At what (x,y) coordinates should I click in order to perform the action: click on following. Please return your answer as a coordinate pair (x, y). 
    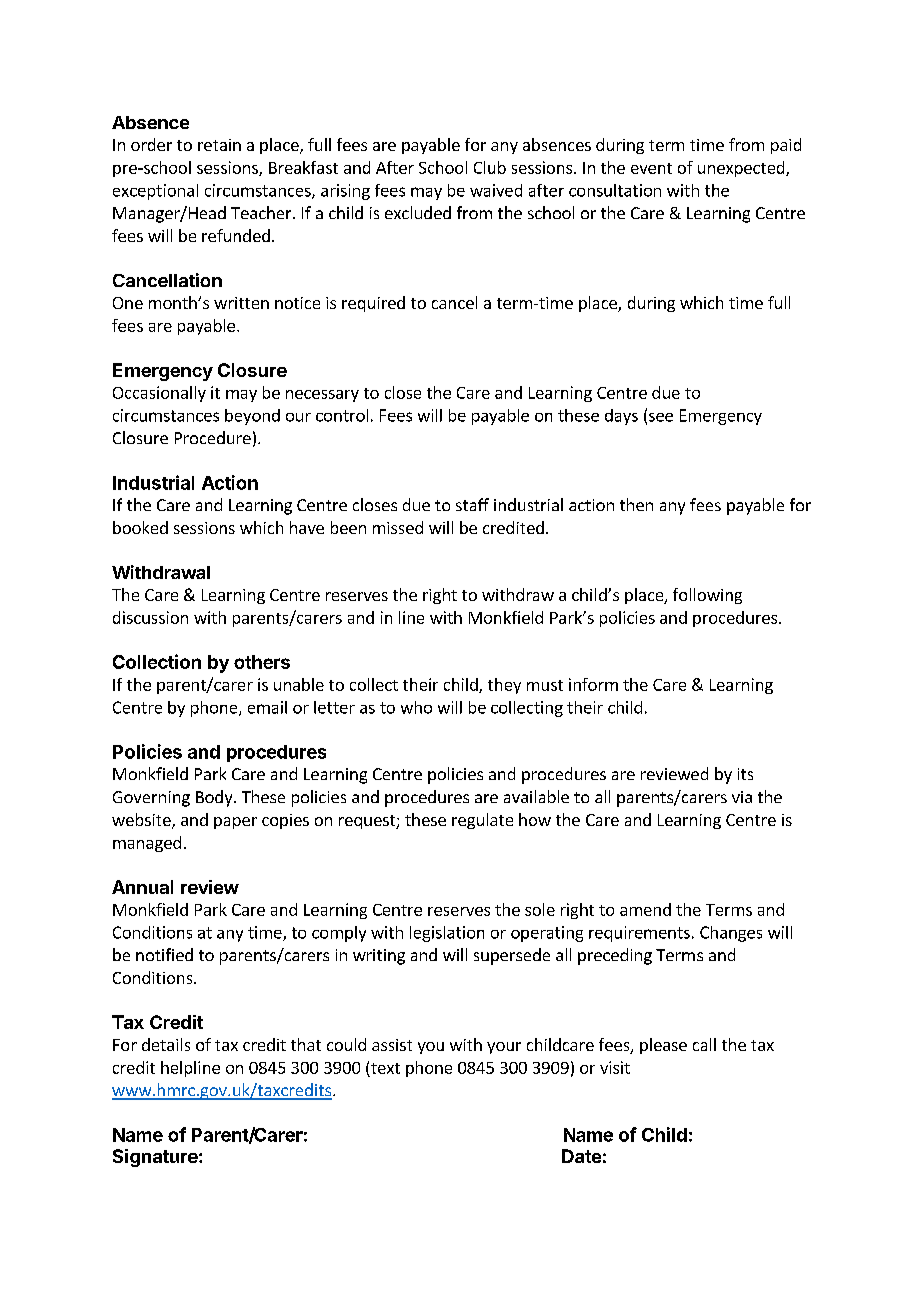
    Looking at the image, I should click on (707, 596).
